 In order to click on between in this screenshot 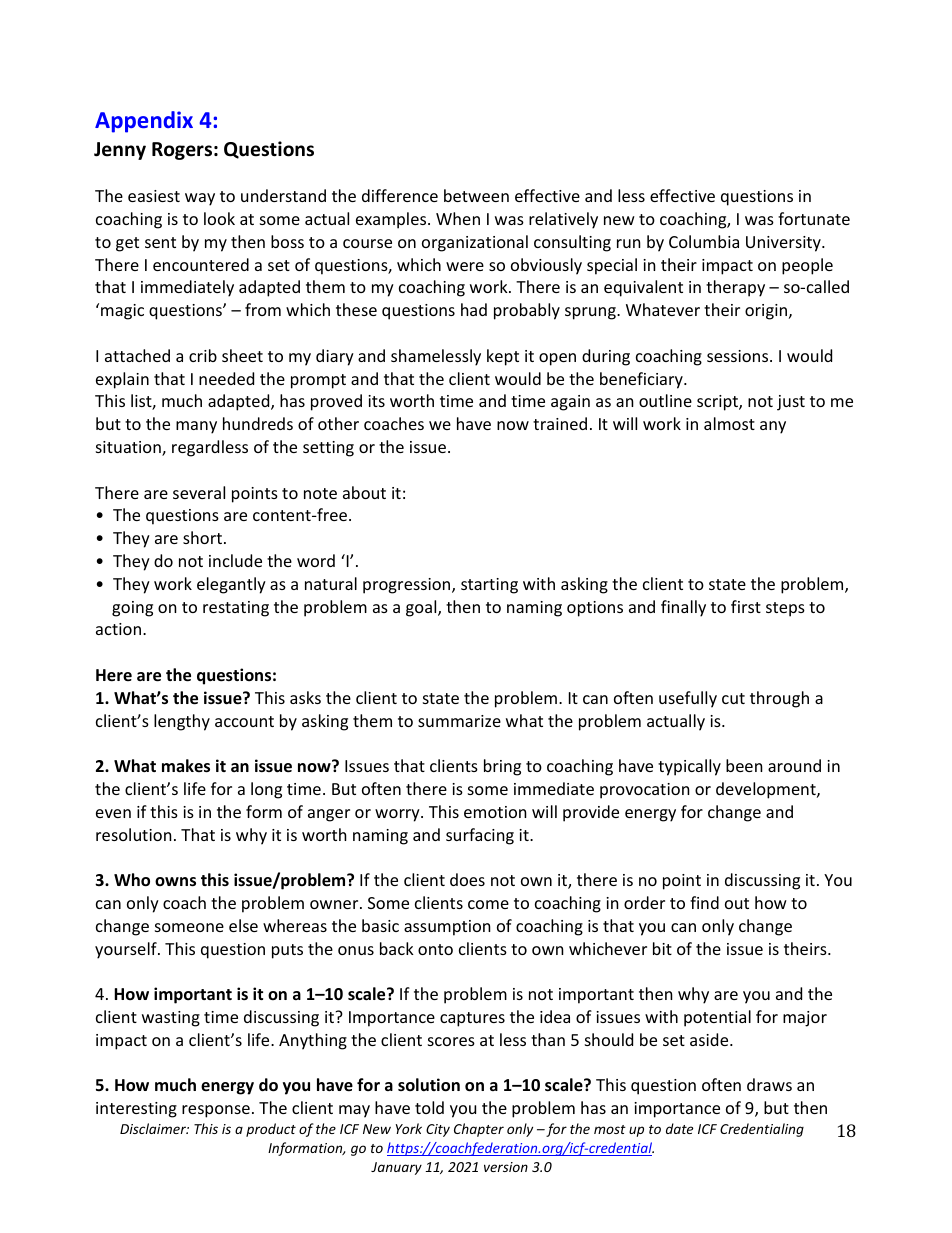, I will do `click(476, 195)`.
